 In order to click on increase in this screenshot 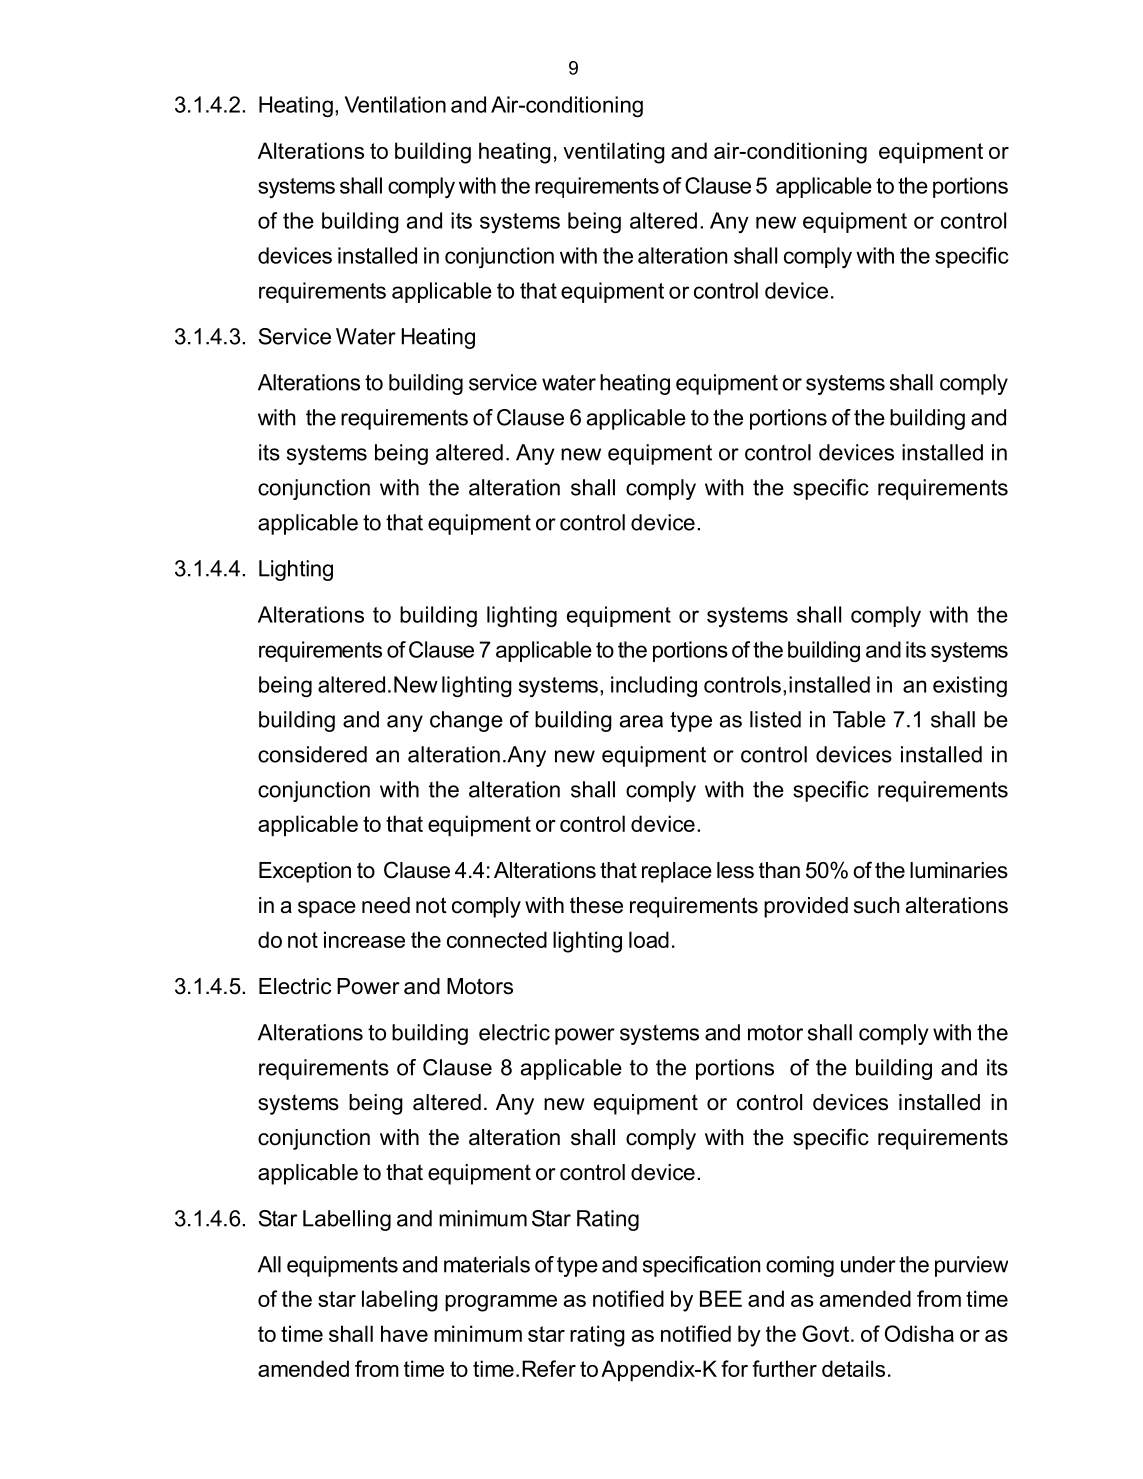, I will do `click(364, 939)`.
